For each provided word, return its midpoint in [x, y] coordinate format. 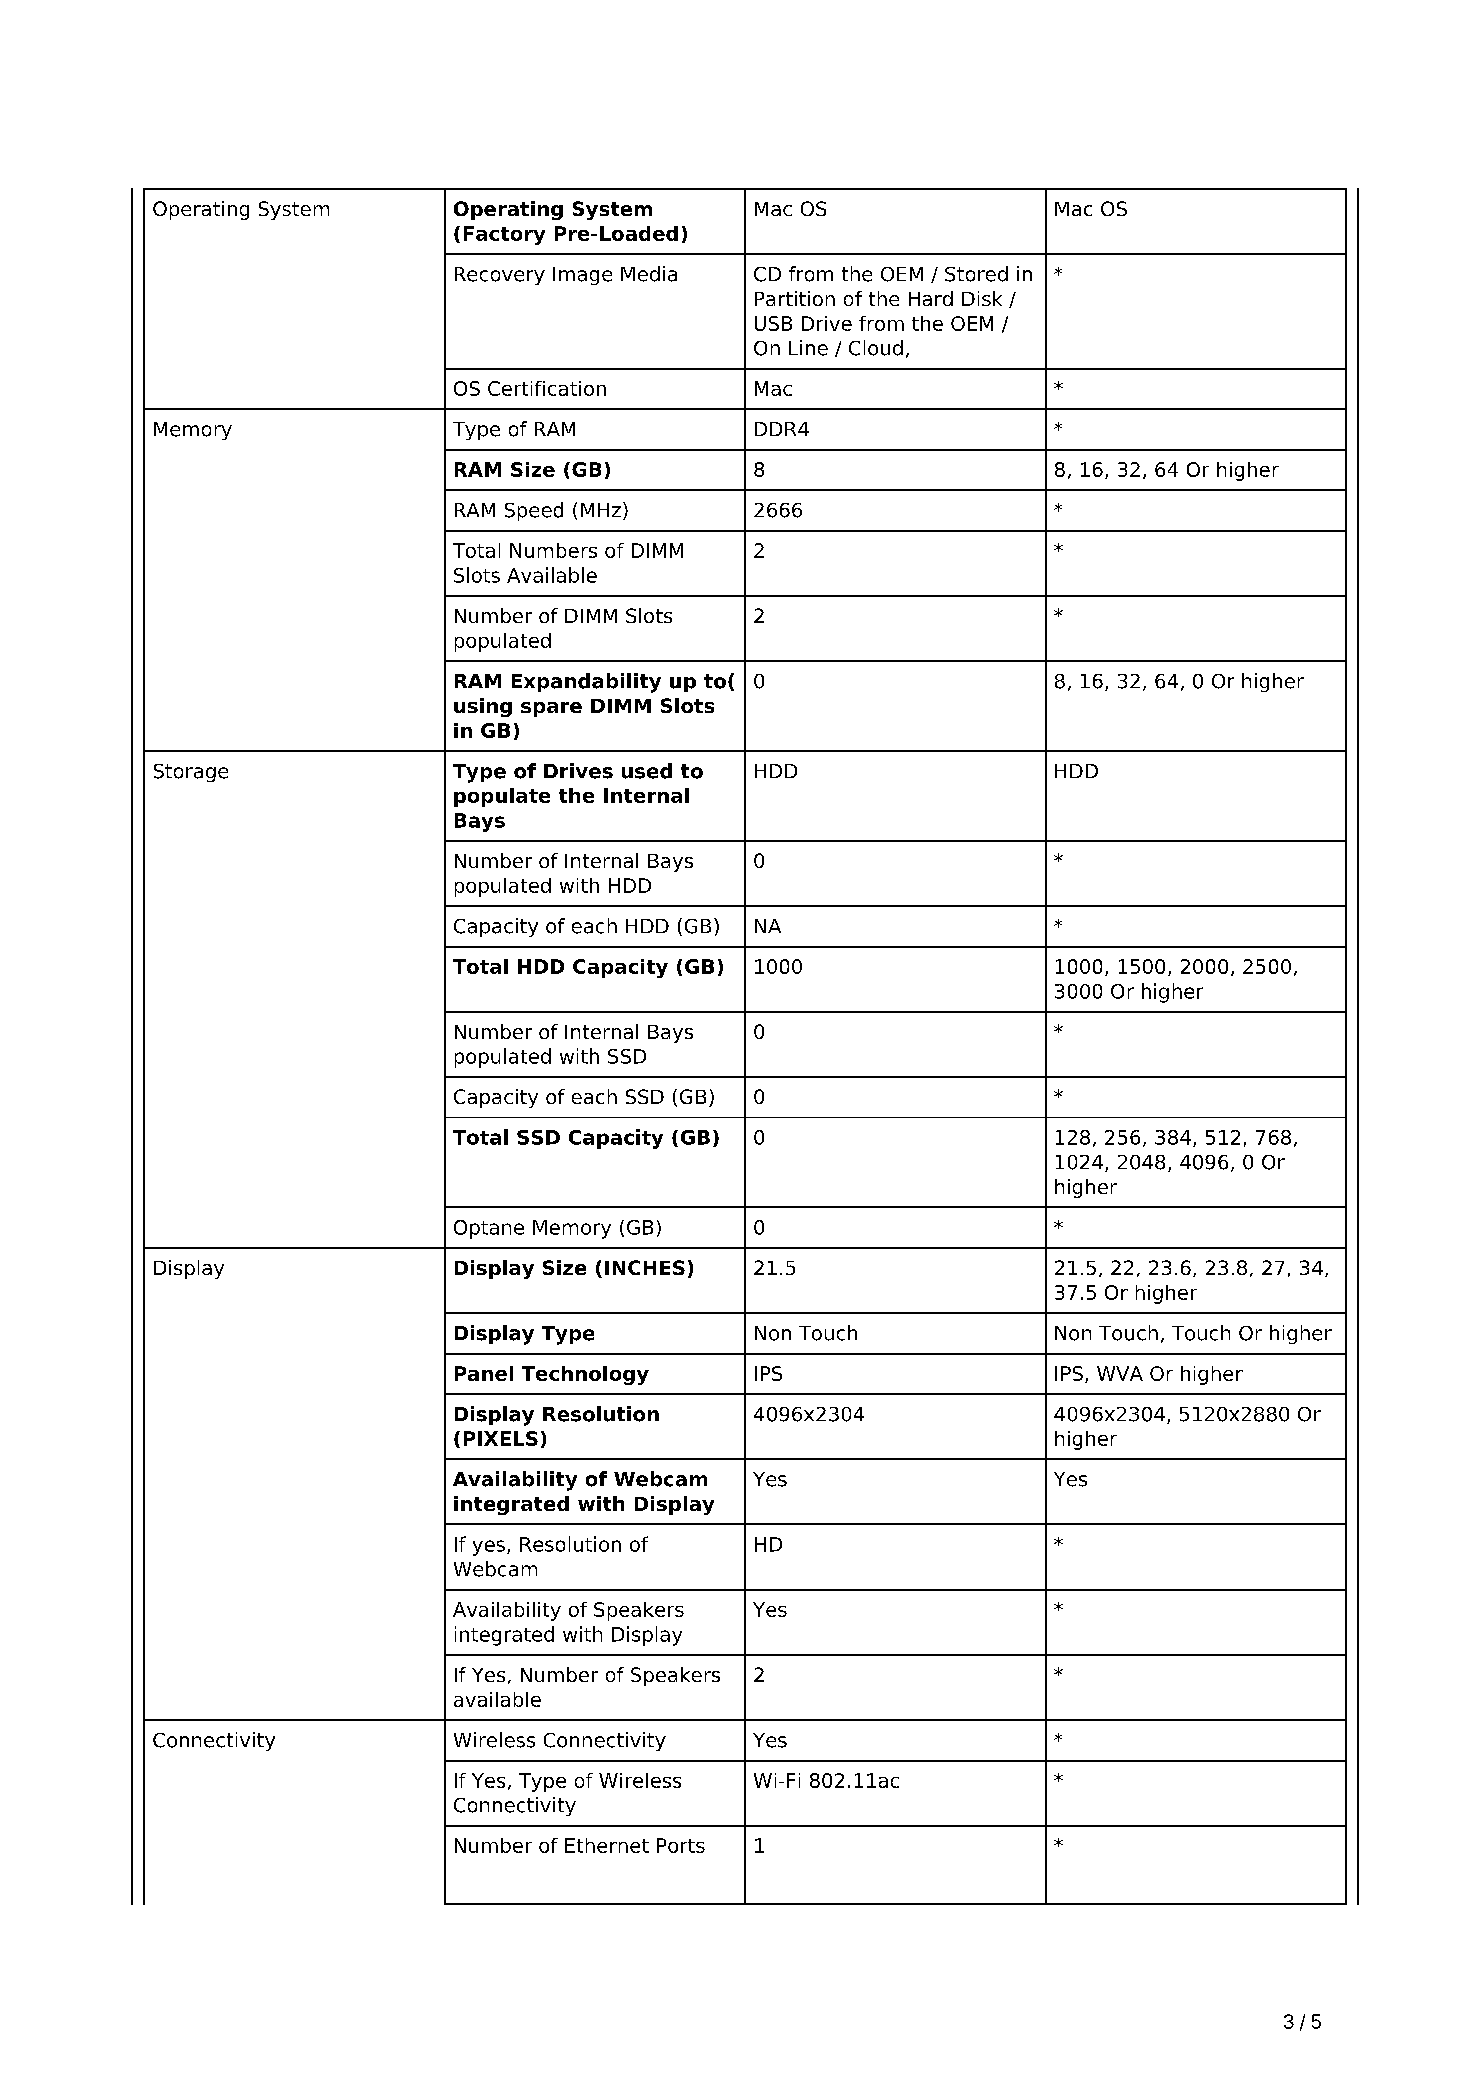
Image [582, 276]
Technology [585, 1375]
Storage [191, 773]
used [647, 771]
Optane [489, 1229]
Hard [931, 298]
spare [551, 709]
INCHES [645, 1267]
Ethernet [607, 1845]
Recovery [500, 276]
